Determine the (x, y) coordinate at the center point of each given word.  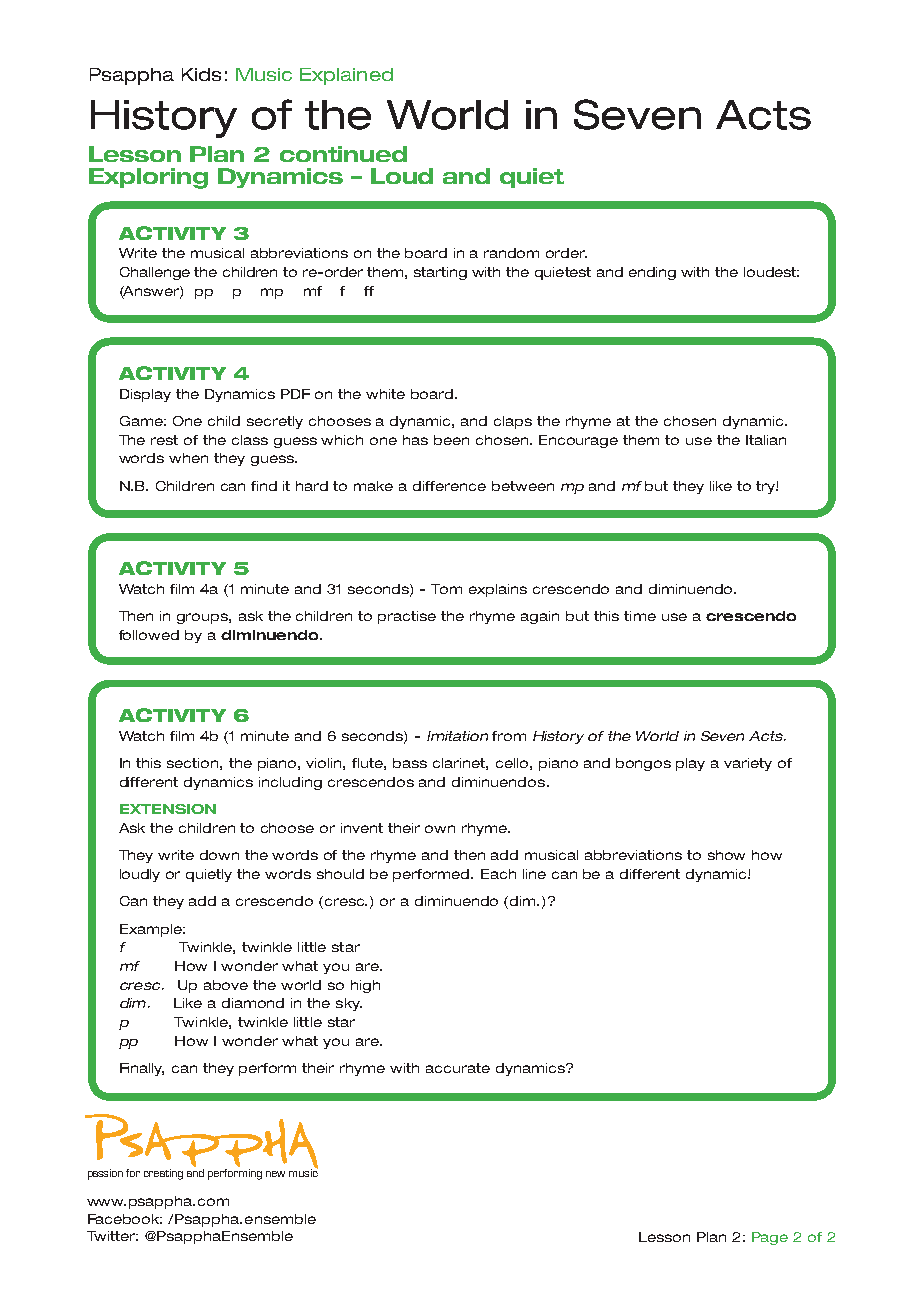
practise (407, 617)
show (726, 855)
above (226, 985)
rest (164, 440)
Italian (766, 440)
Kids (201, 74)
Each (498, 874)
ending (652, 273)
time (640, 616)
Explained (346, 76)
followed (149, 635)
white (385, 394)
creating (163, 1174)
